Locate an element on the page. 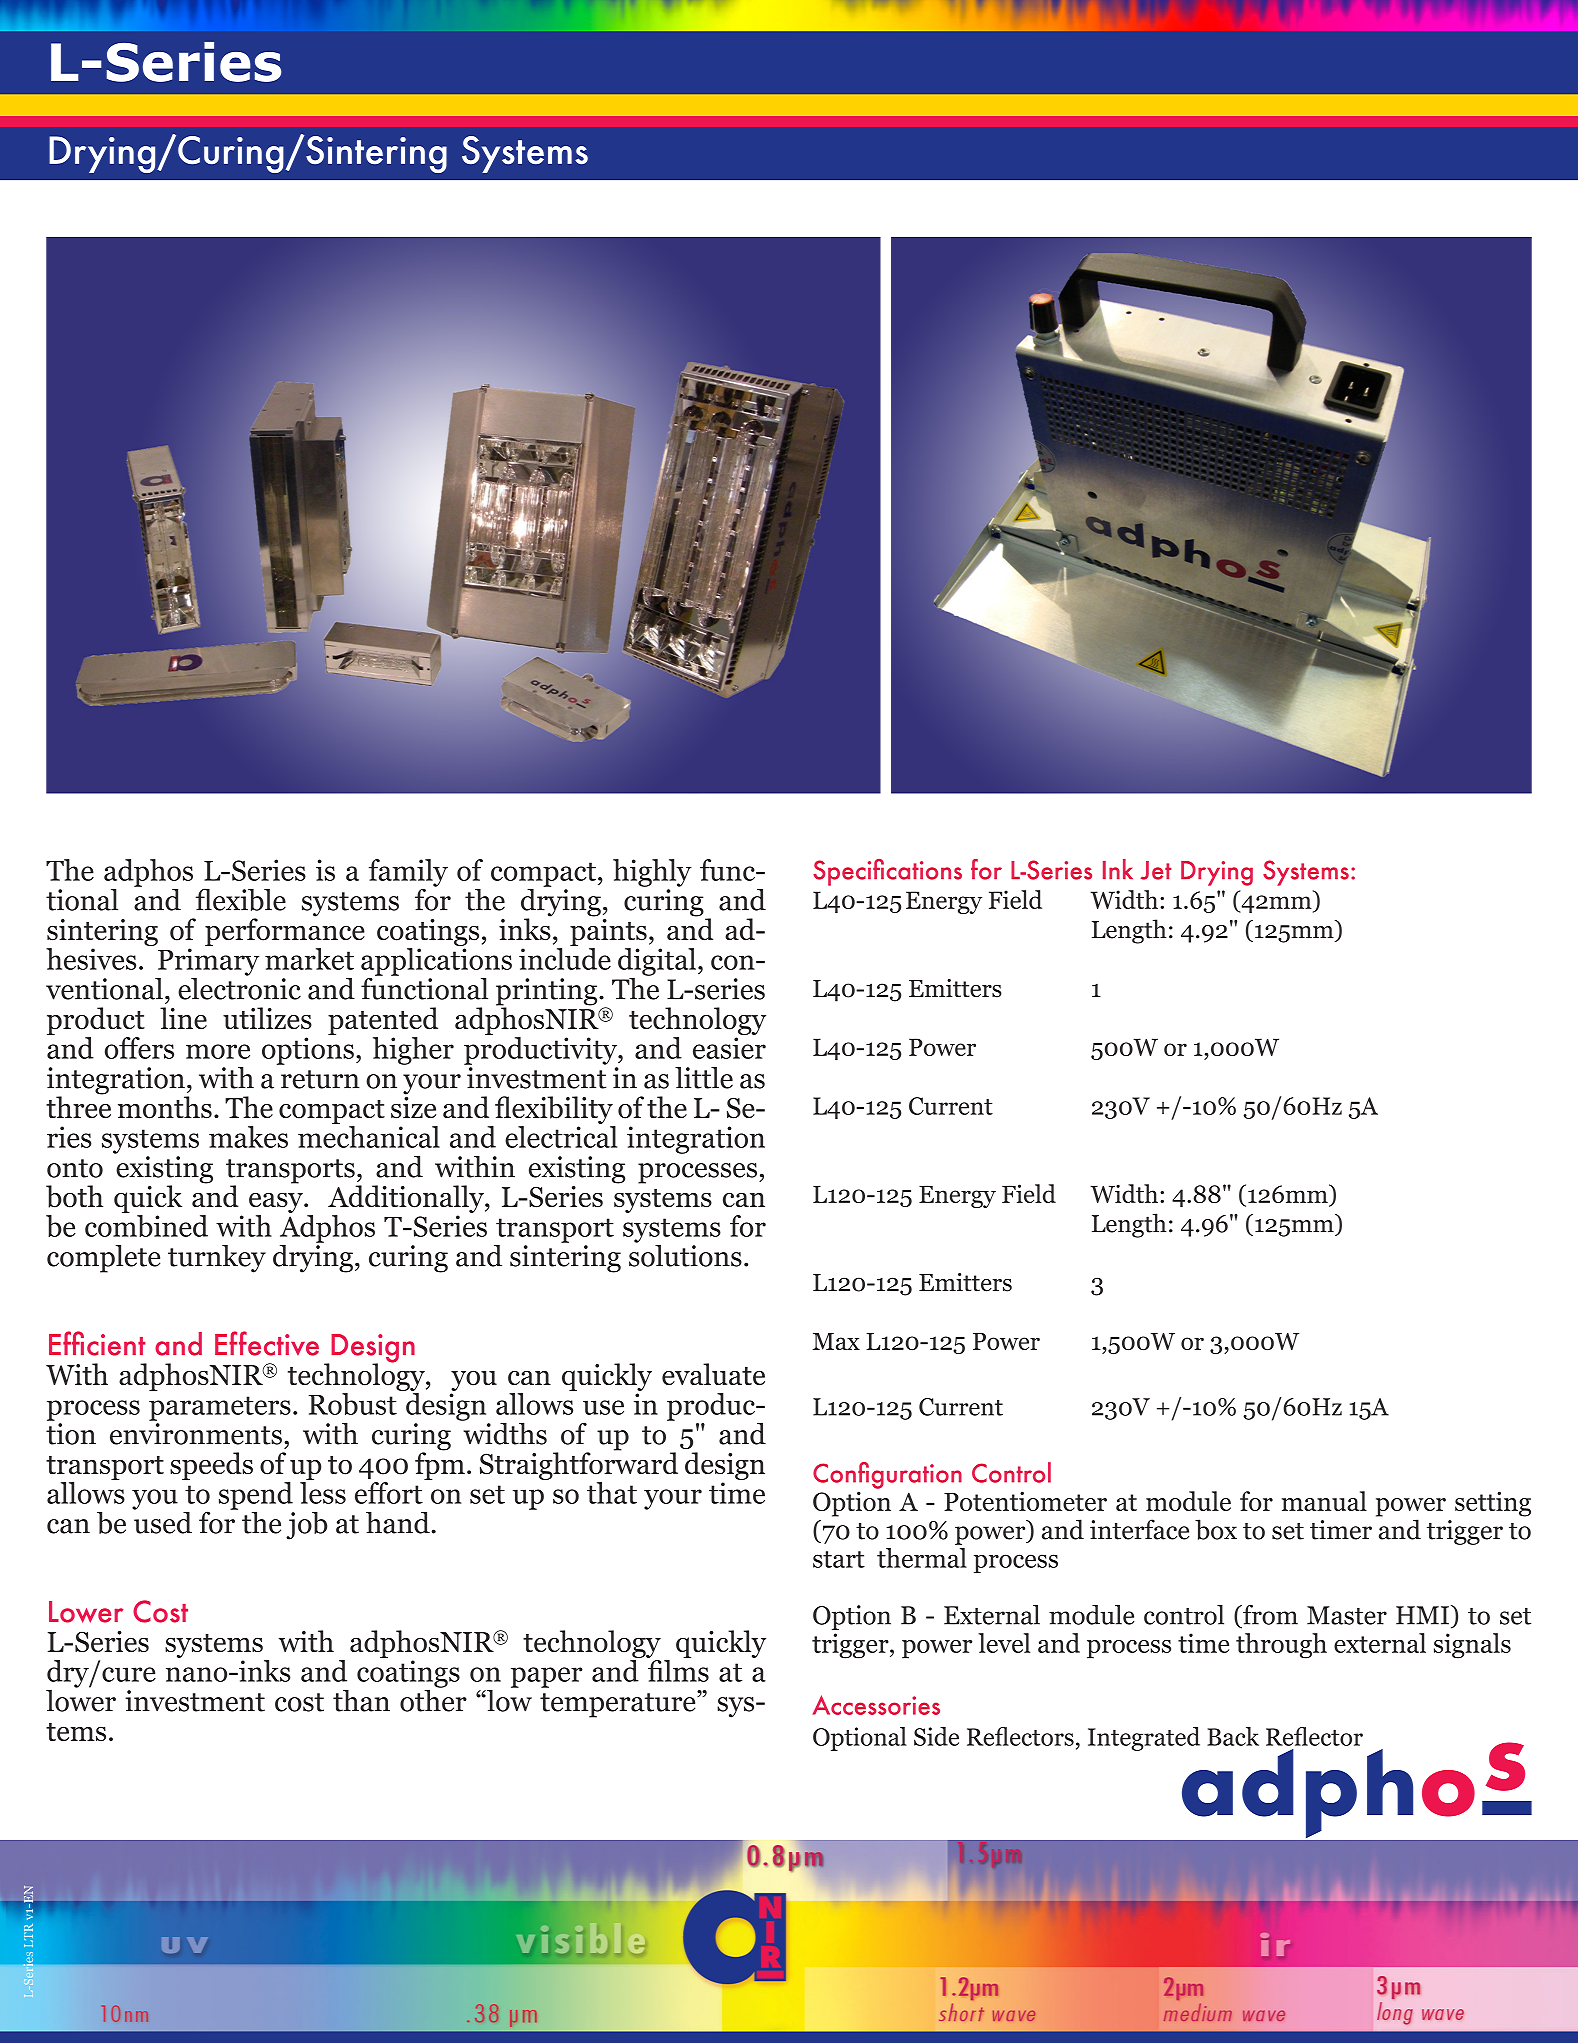  Effective is located at coordinates (267, 1343).
